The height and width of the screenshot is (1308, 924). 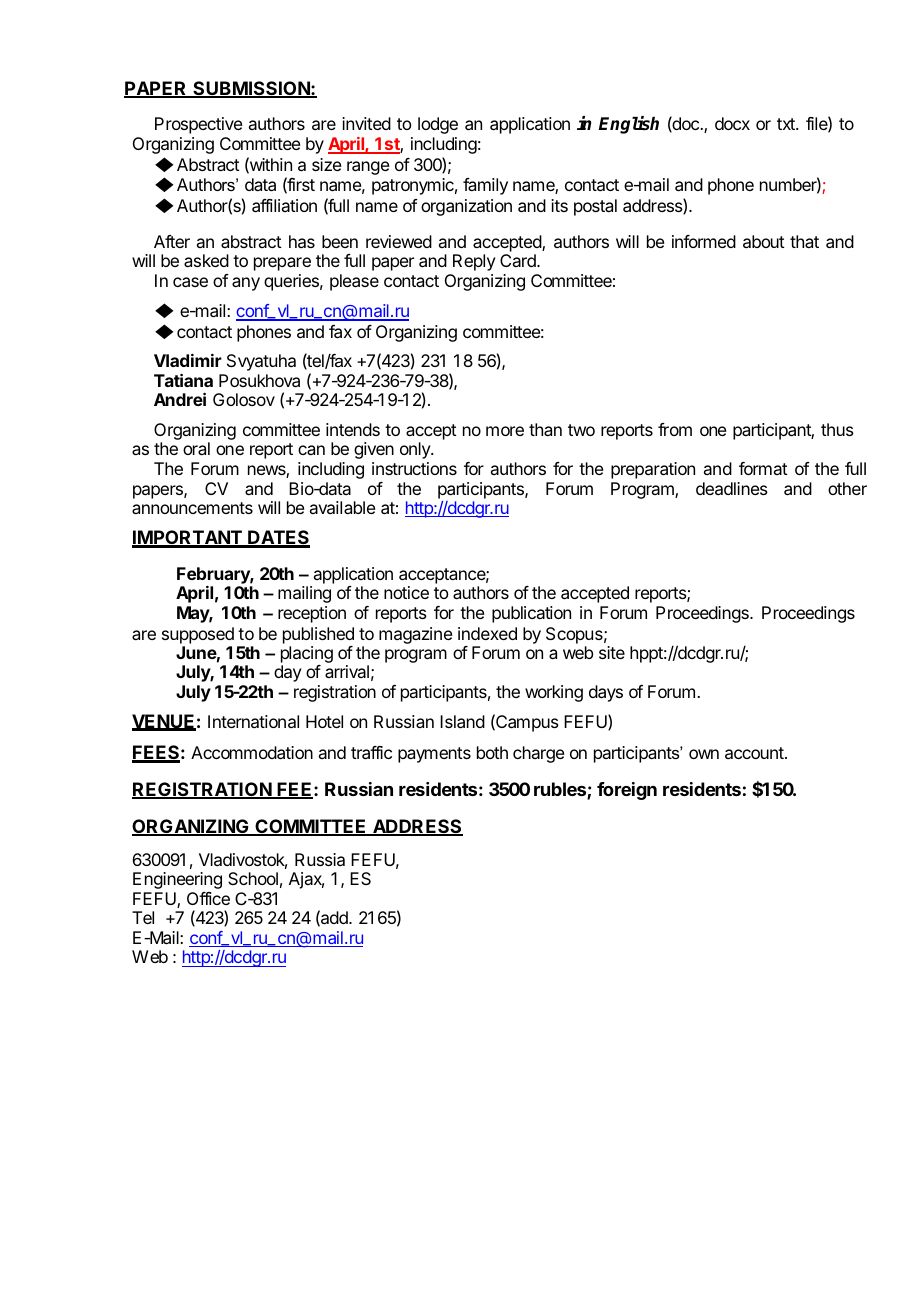 I want to click on account, so click(x=755, y=753).
